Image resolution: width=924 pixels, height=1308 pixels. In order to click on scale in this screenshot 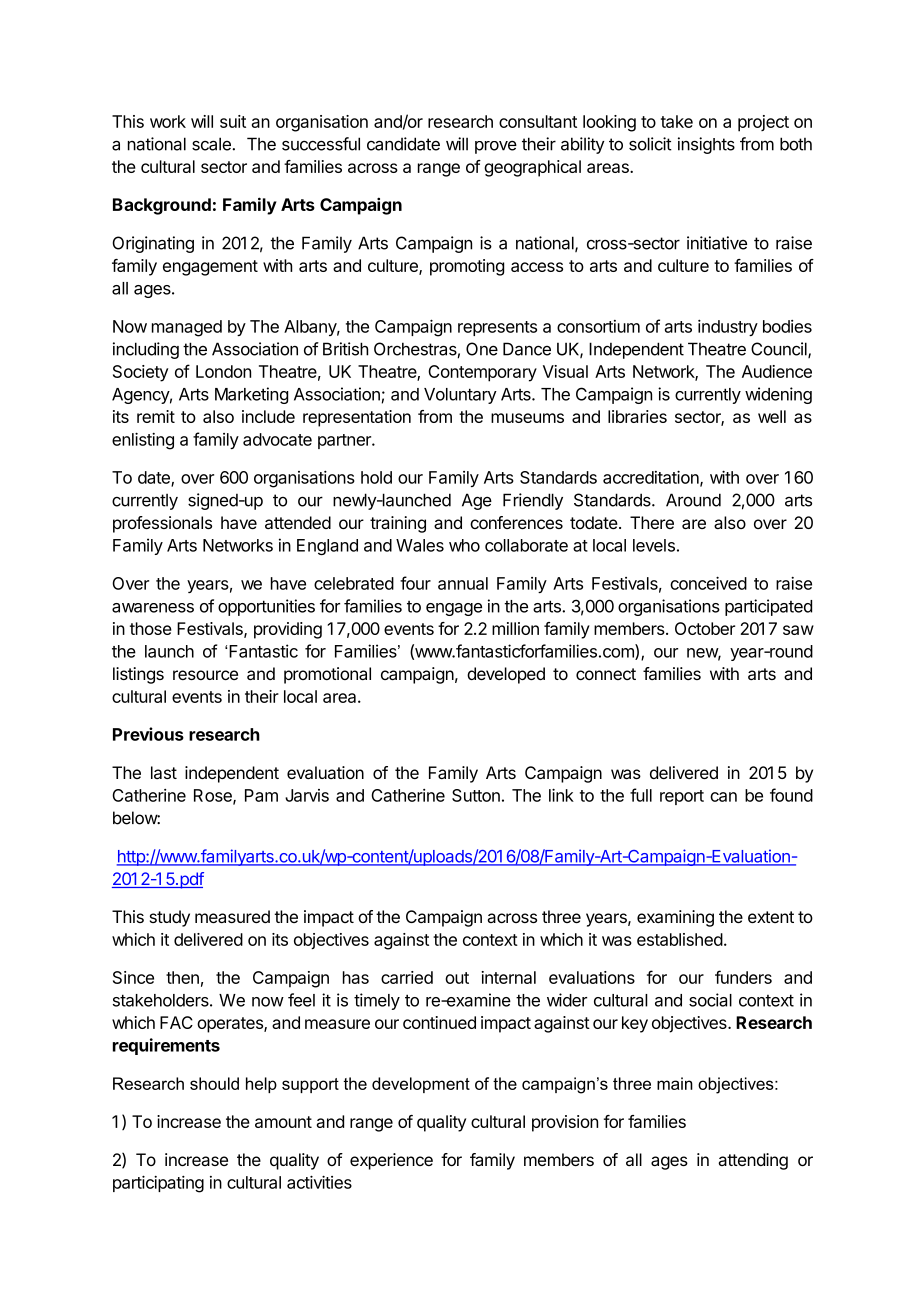, I will do `click(212, 144)`.
